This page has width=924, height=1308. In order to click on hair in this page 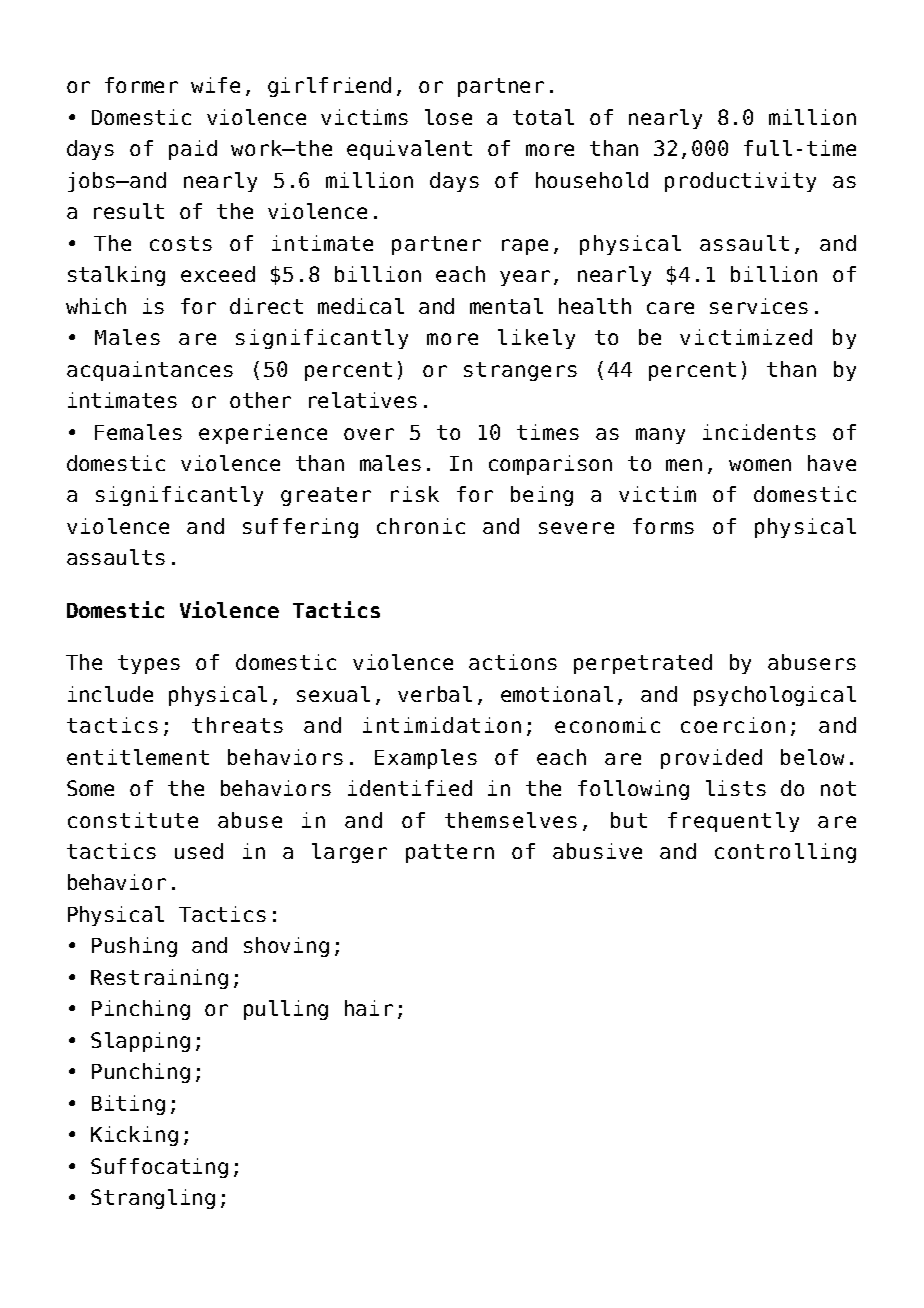, I will do `click(369, 1008)`.
